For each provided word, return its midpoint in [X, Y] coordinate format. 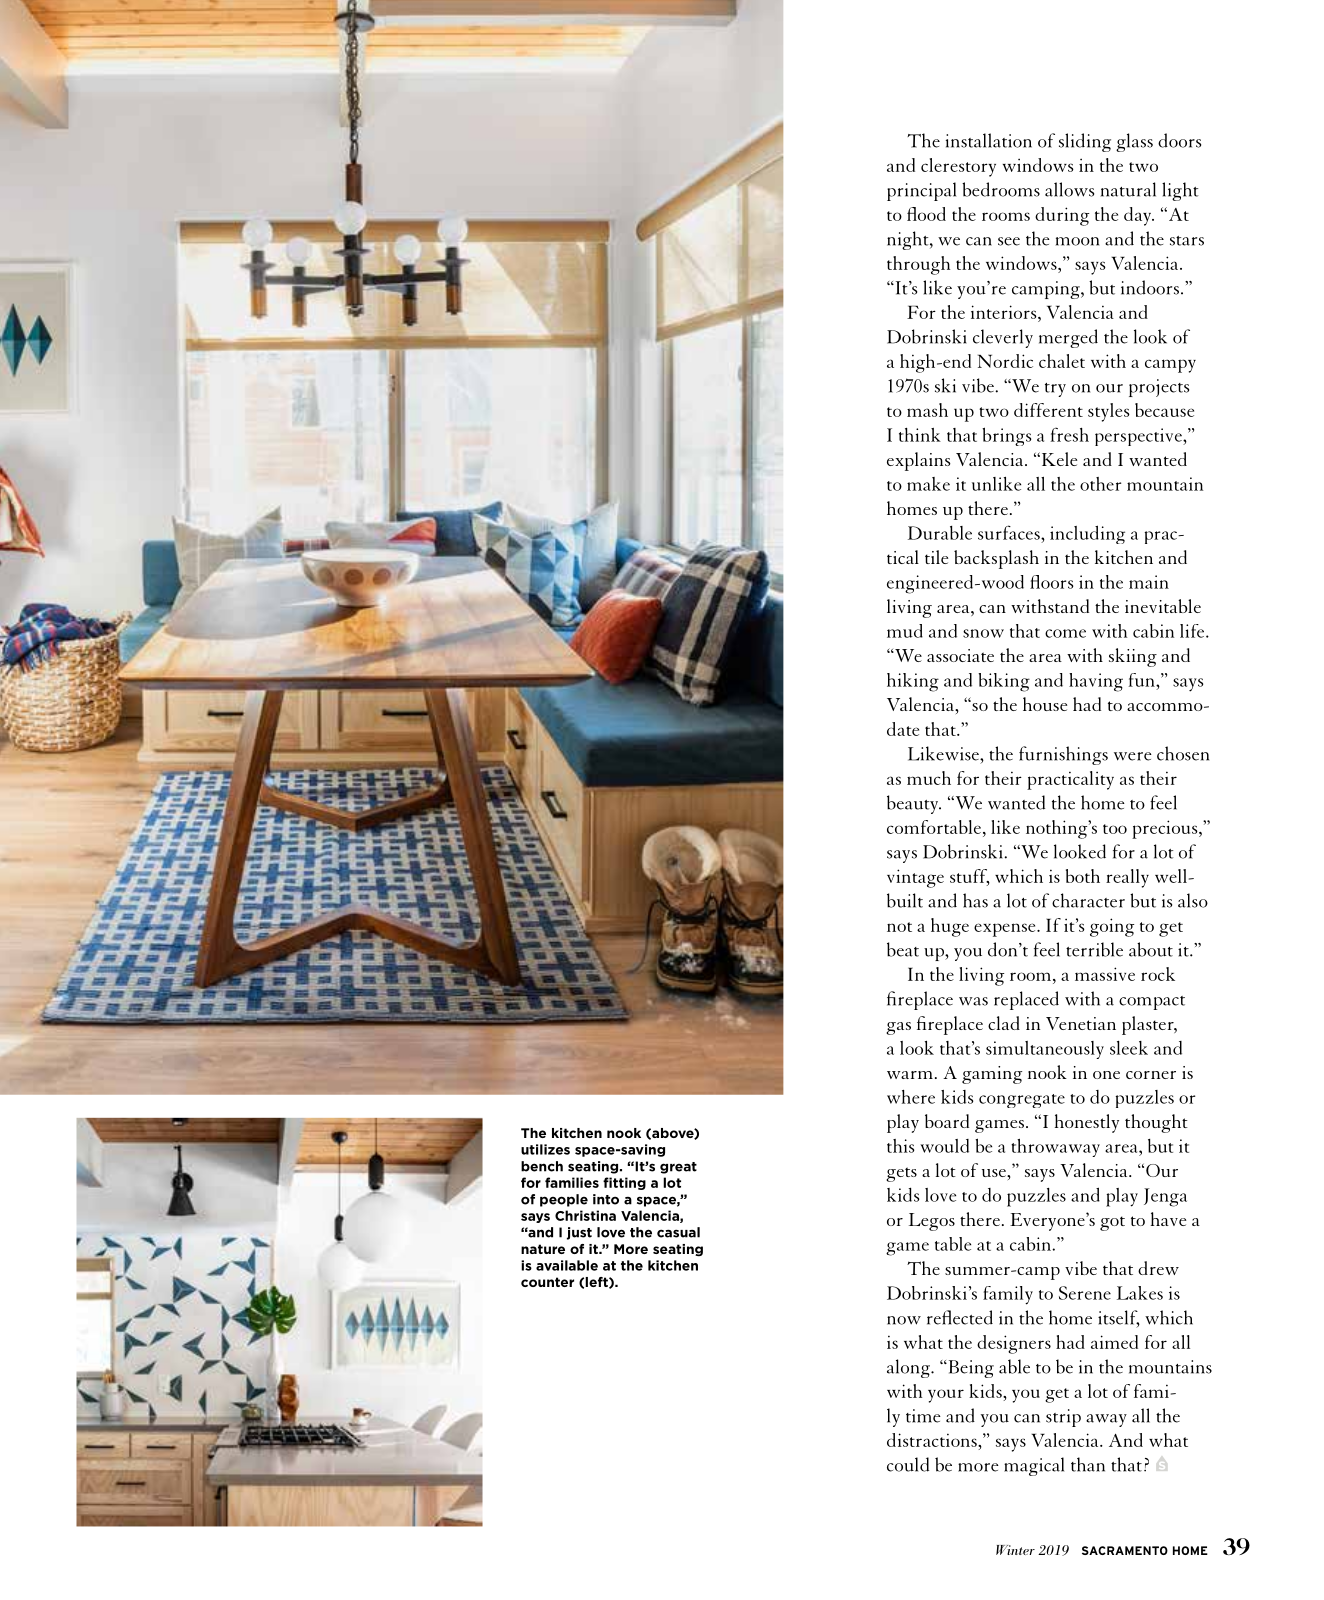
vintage [915, 878]
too [1115, 829]
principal [921, 191]
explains [919, 461]
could [908, 1464]
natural [1128, 189]
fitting [624, 1183]
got [1112, 1223]
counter [547, 1282]
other [1100, 484]
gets [901, 1174]
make [928, 484]
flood [926, 214]
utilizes [545, 1149]
